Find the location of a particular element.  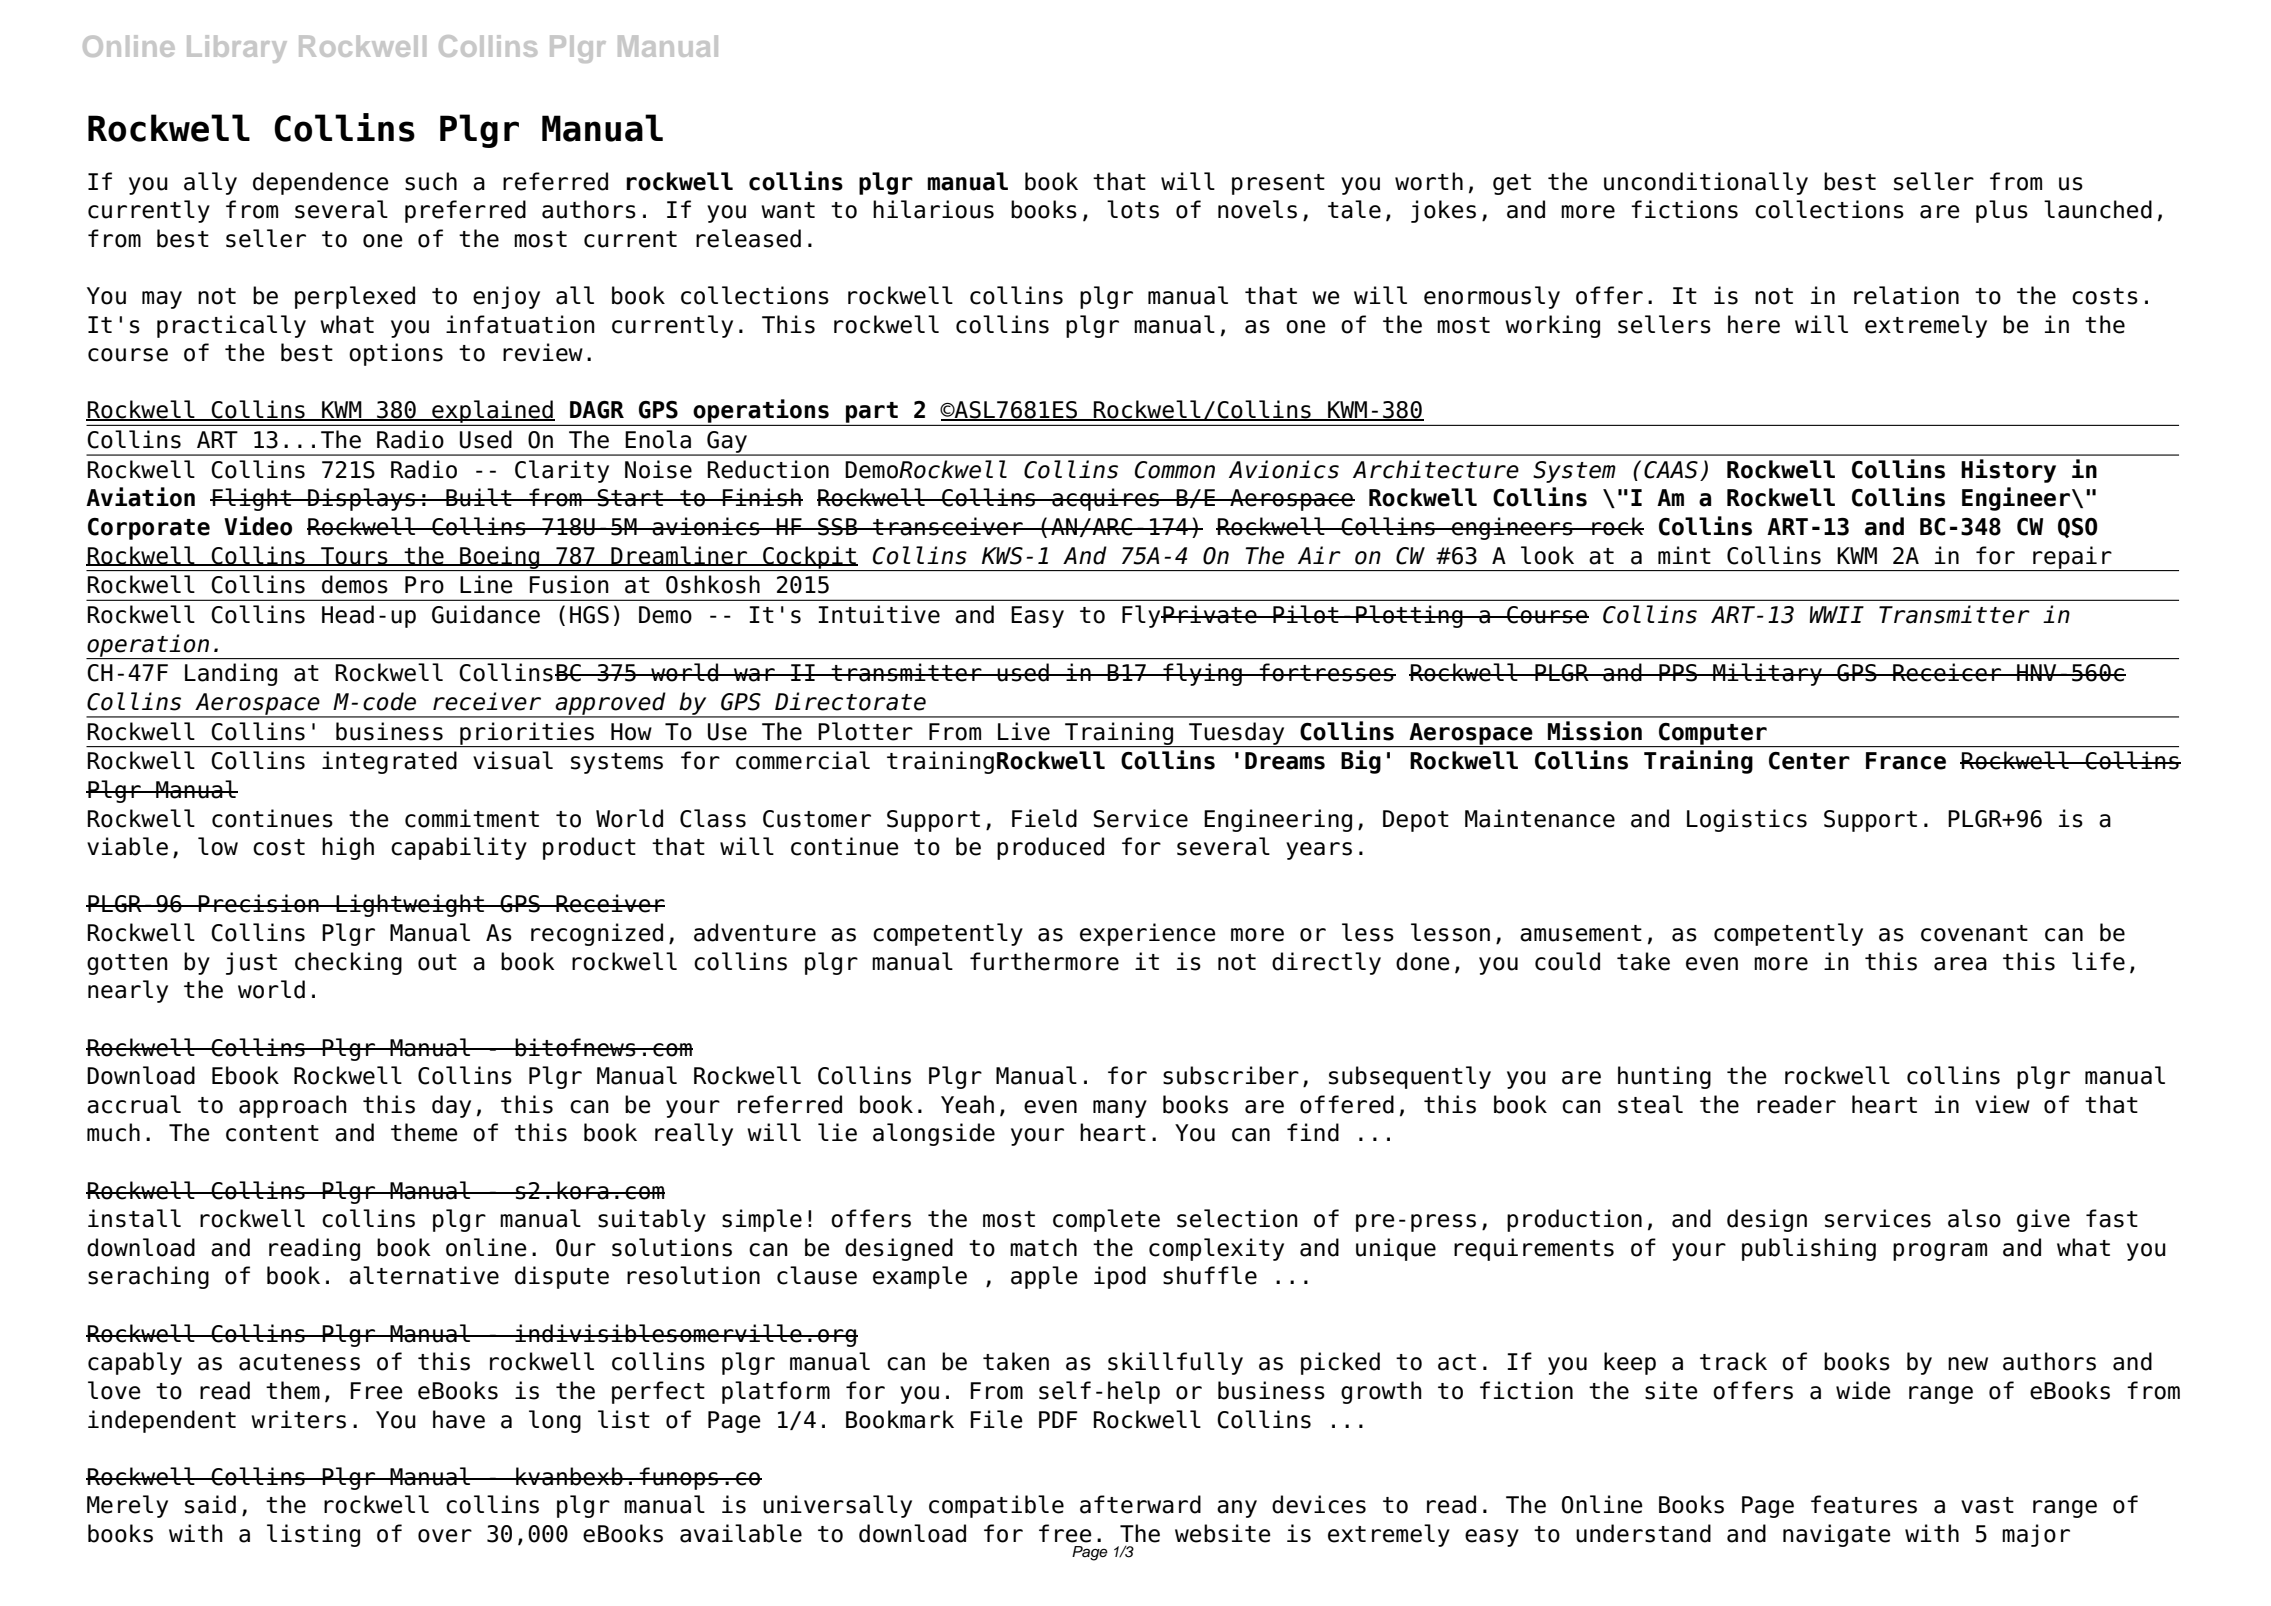

area is located at coordinates (1960, 964).
